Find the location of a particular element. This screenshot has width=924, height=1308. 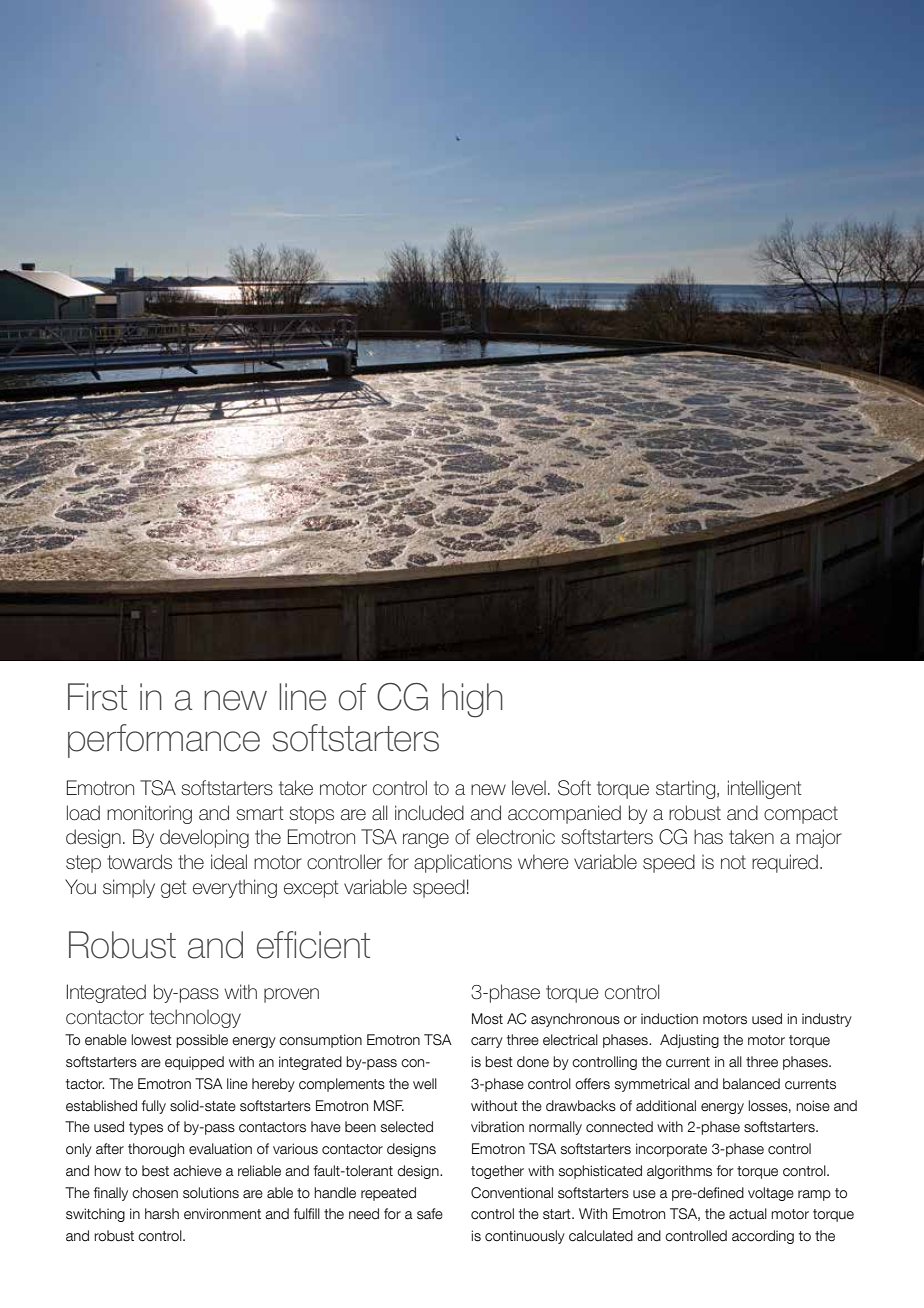

performance is located at coordinates (164, 741).
